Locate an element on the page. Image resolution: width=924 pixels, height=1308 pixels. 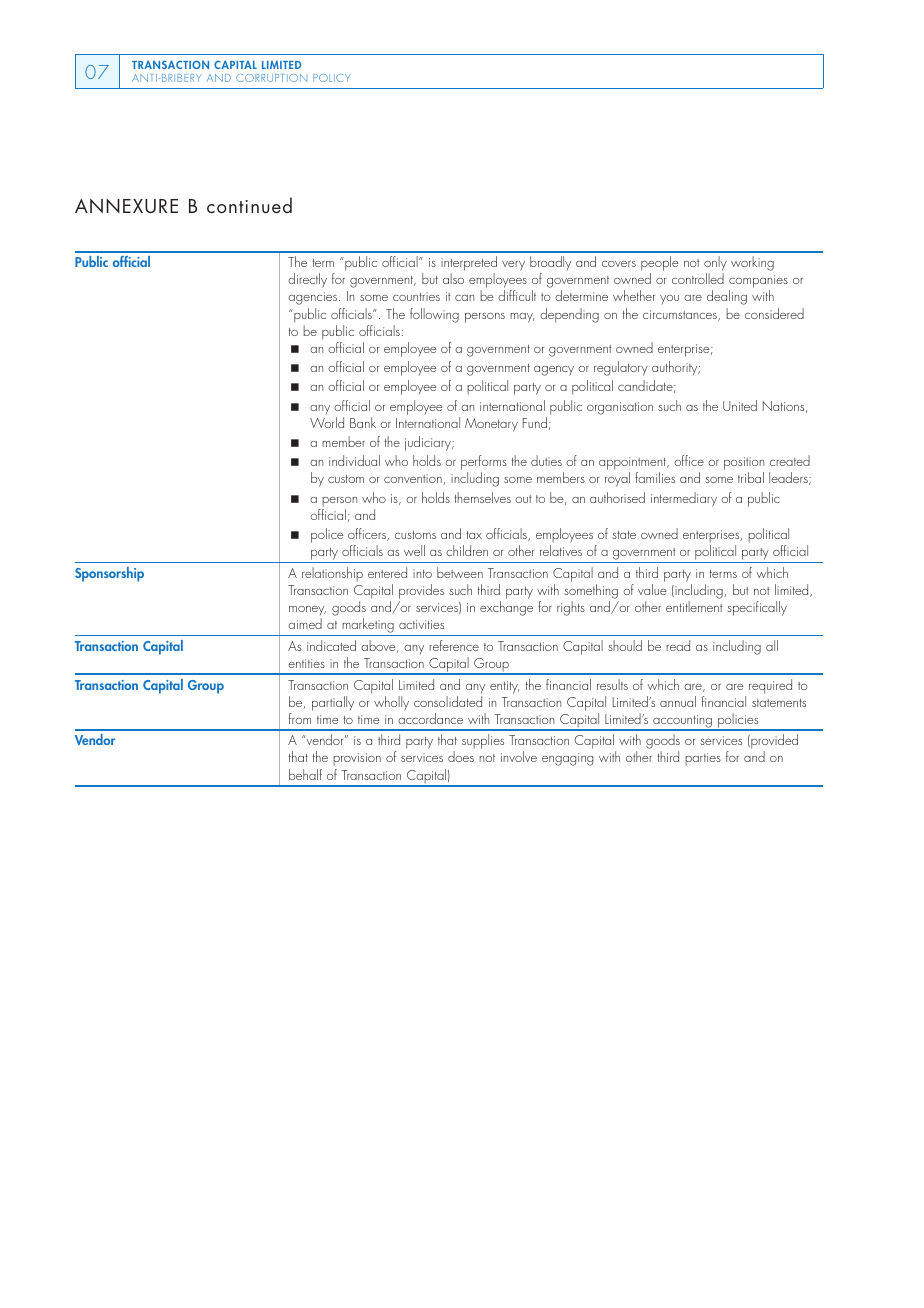
judiciary is located at coordinates (429, 443).
